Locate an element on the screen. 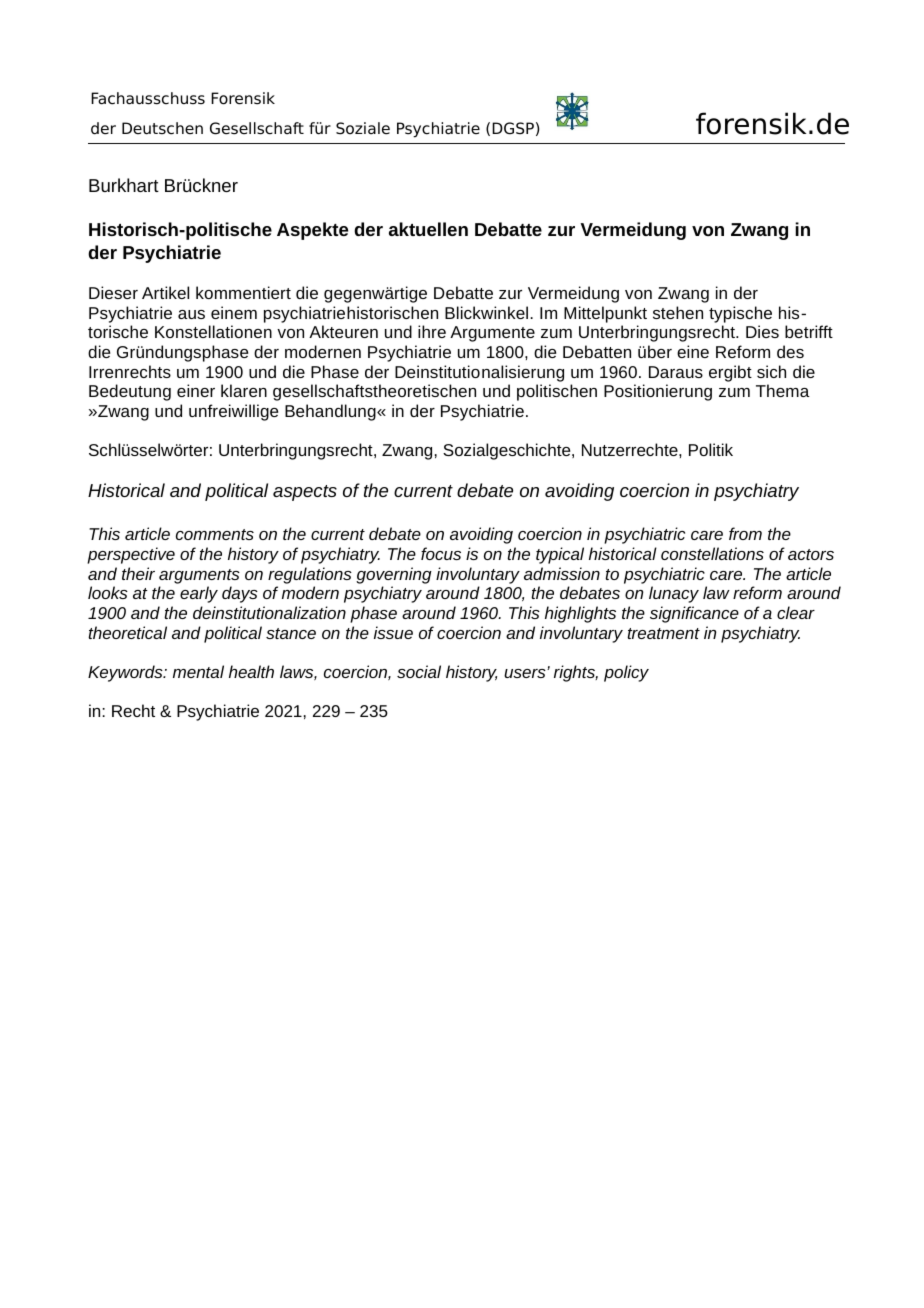 This screenshot has width=924, height=1308. des is located at coordinates (790, 351).
